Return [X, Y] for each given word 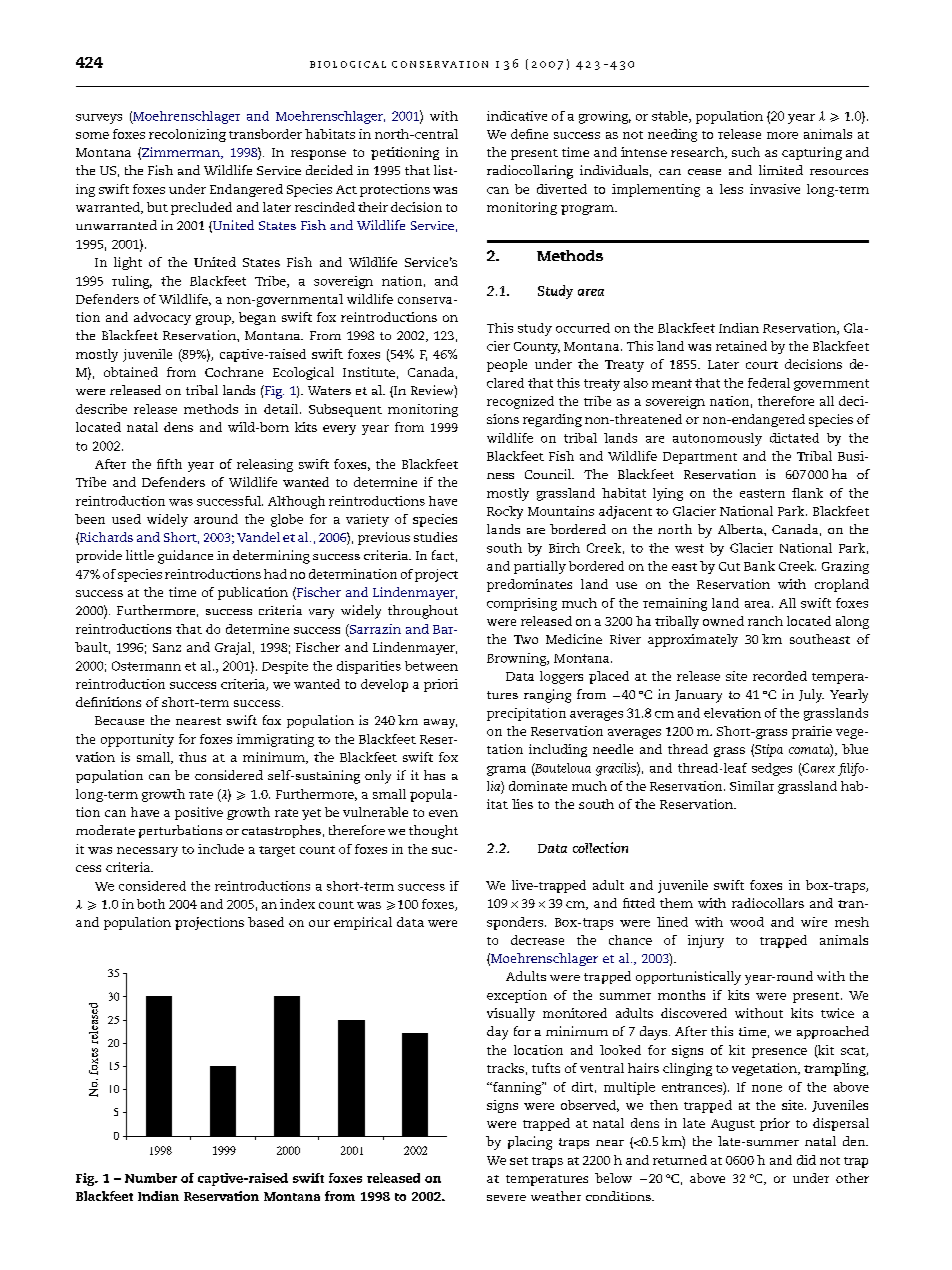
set [519, 1161]
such [746, 152]
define [529, 134]
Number [151, 1178]
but [157, 207]
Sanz [167, 647]
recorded [780, 676]
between [431, 666]
